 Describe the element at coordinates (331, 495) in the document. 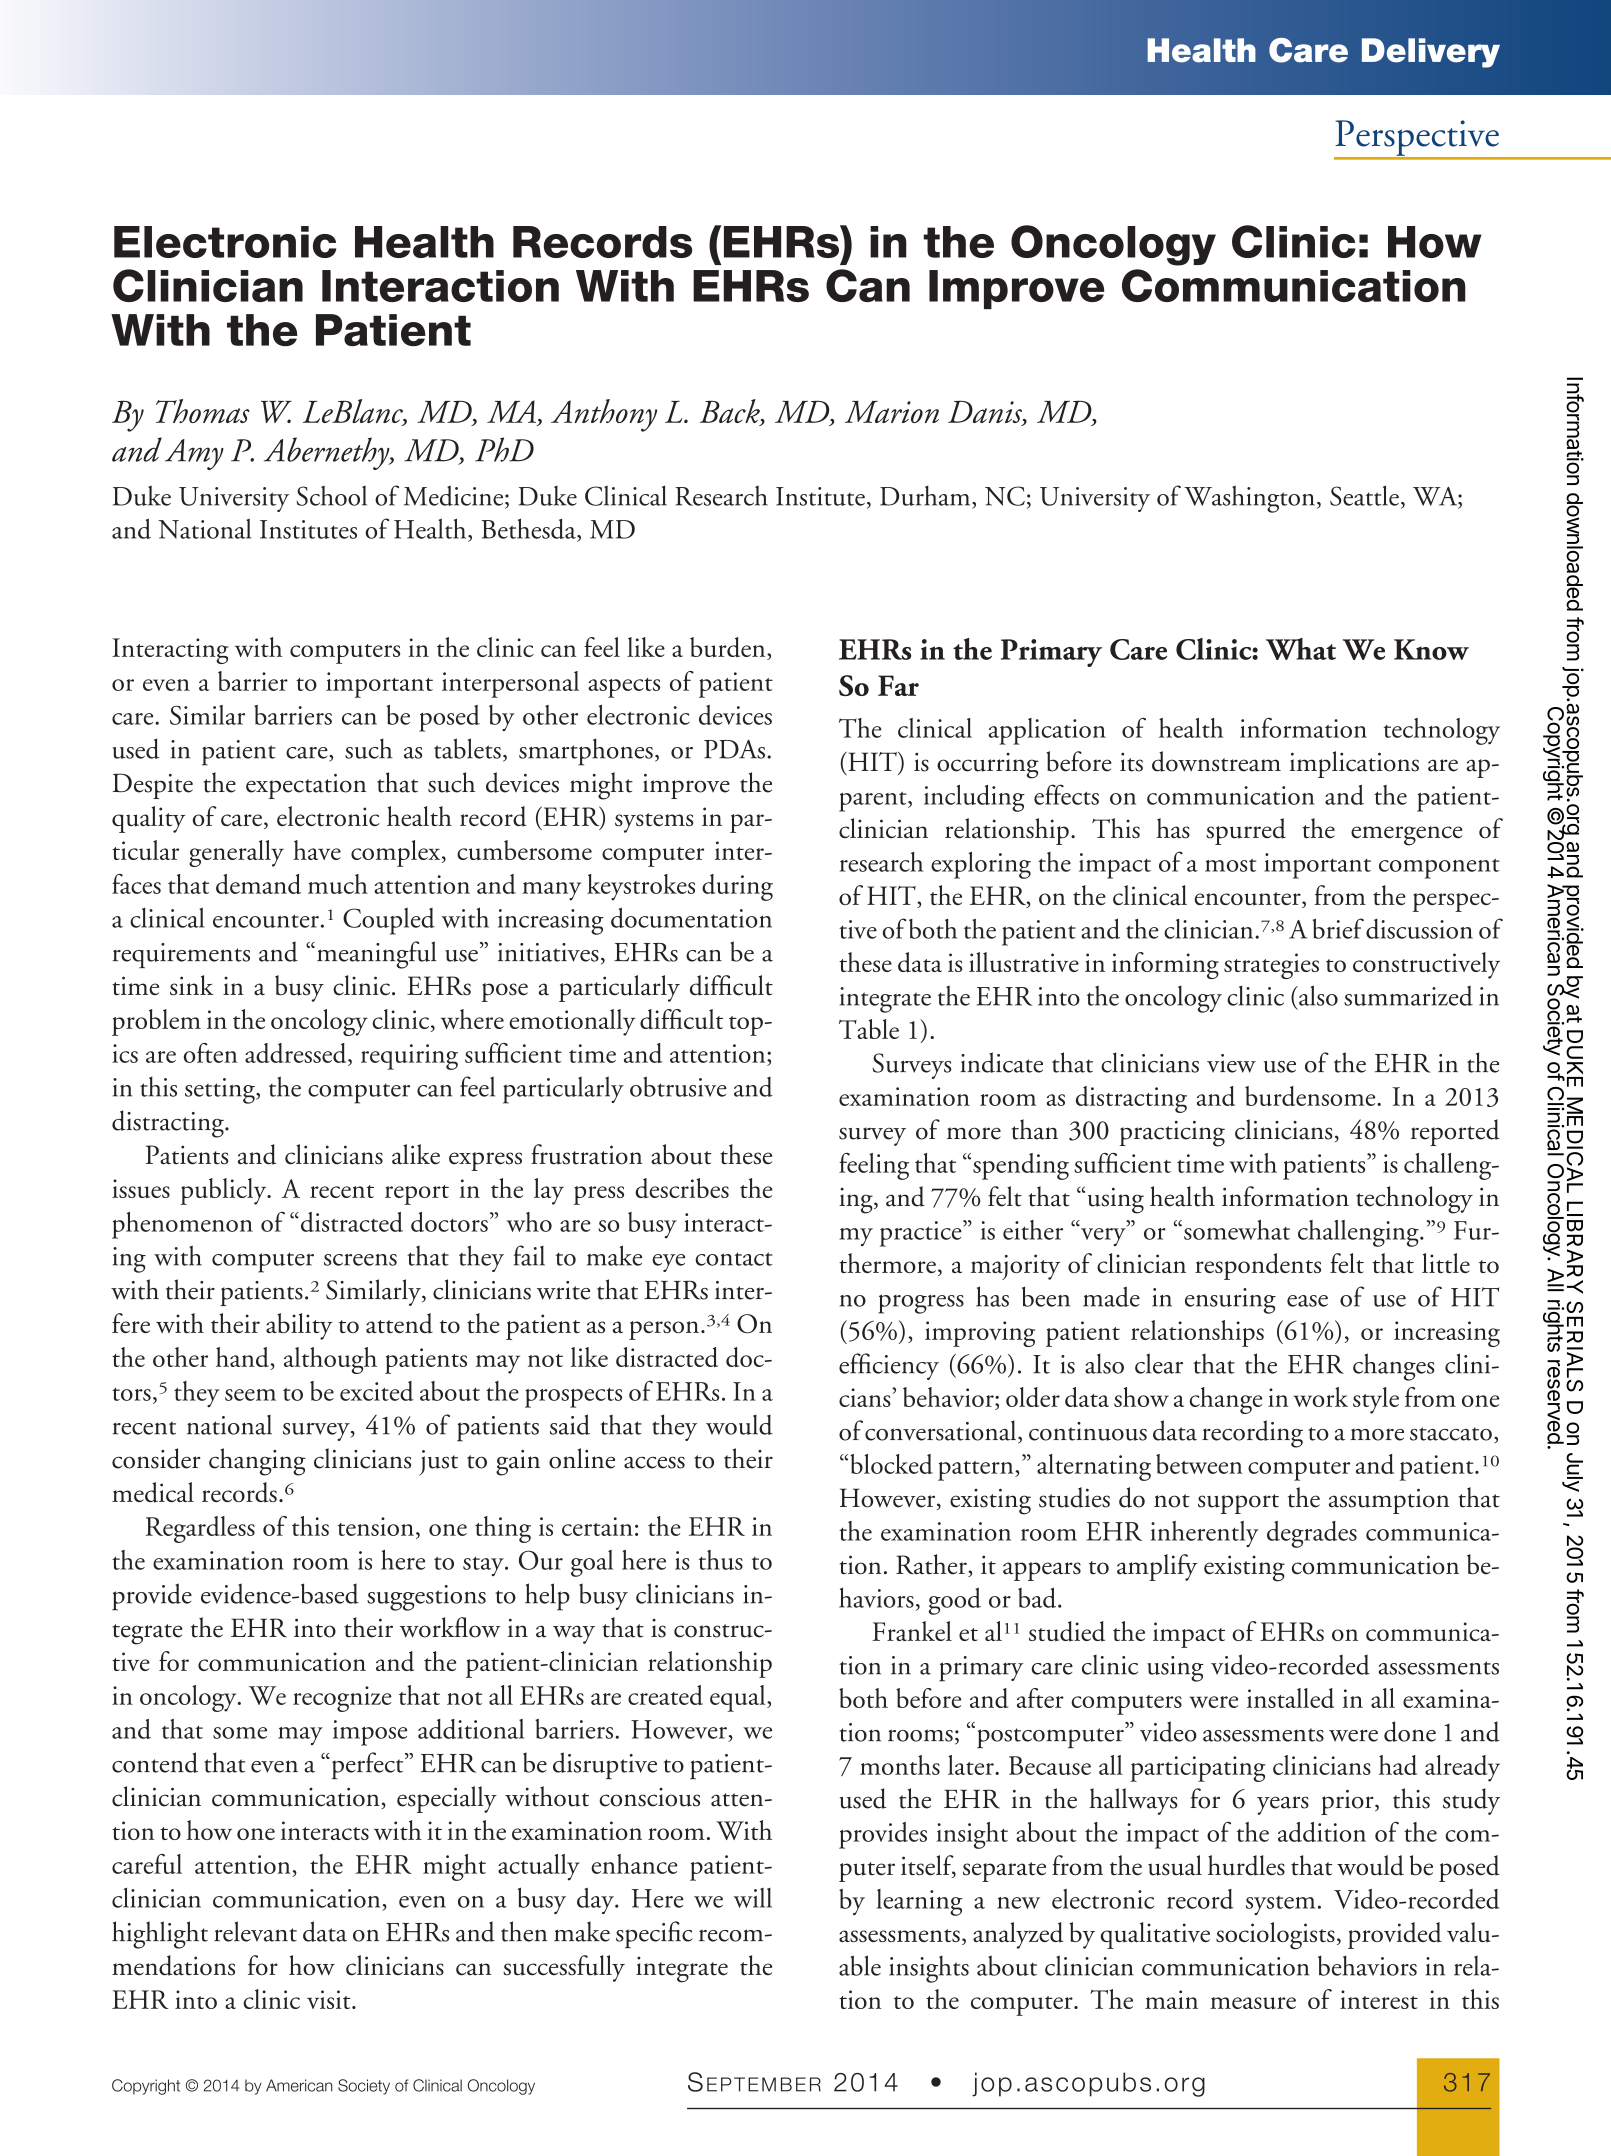

I see `School` at that location.
